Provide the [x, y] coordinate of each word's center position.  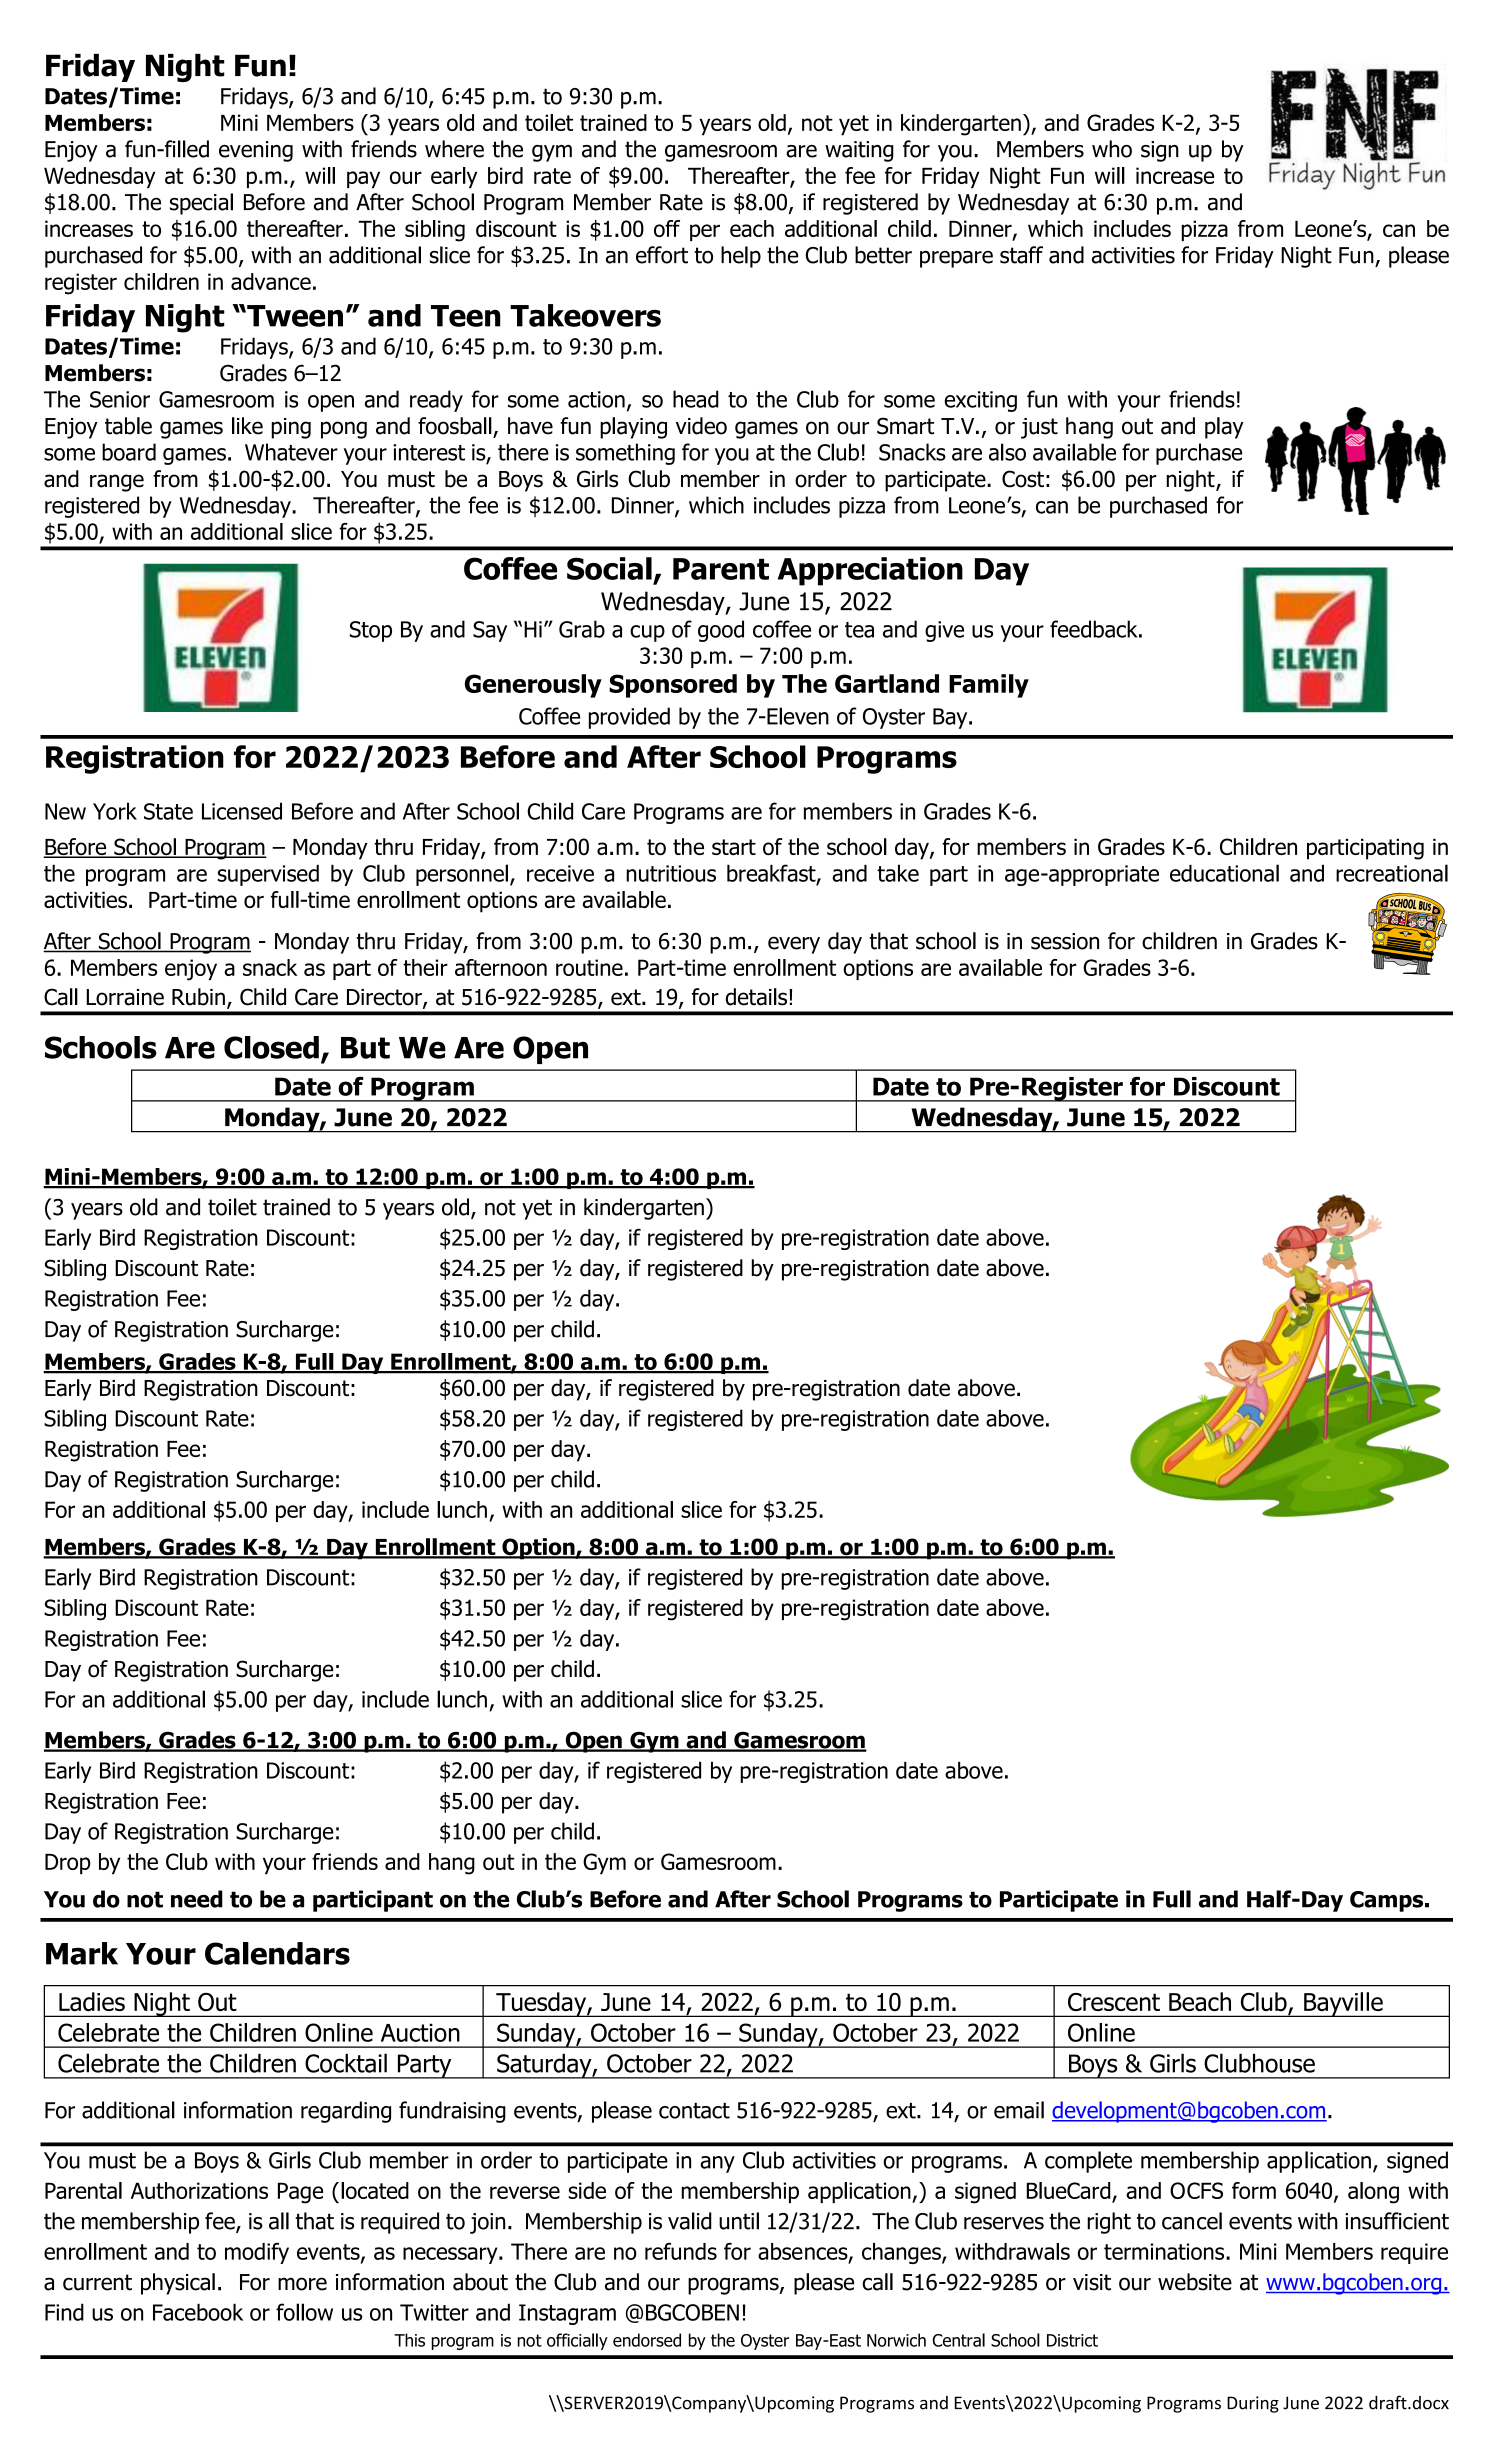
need [197, 1899]
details [756, 997]
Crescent [1114, 2002]
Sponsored [673, 686]
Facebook [198, 2312]
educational [1224, 873]
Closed [271, 1047]
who [1112, 149]
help [741, 257]
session [1065, 941]
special [201, 204]
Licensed [242, 811]
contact [694, 2111]
